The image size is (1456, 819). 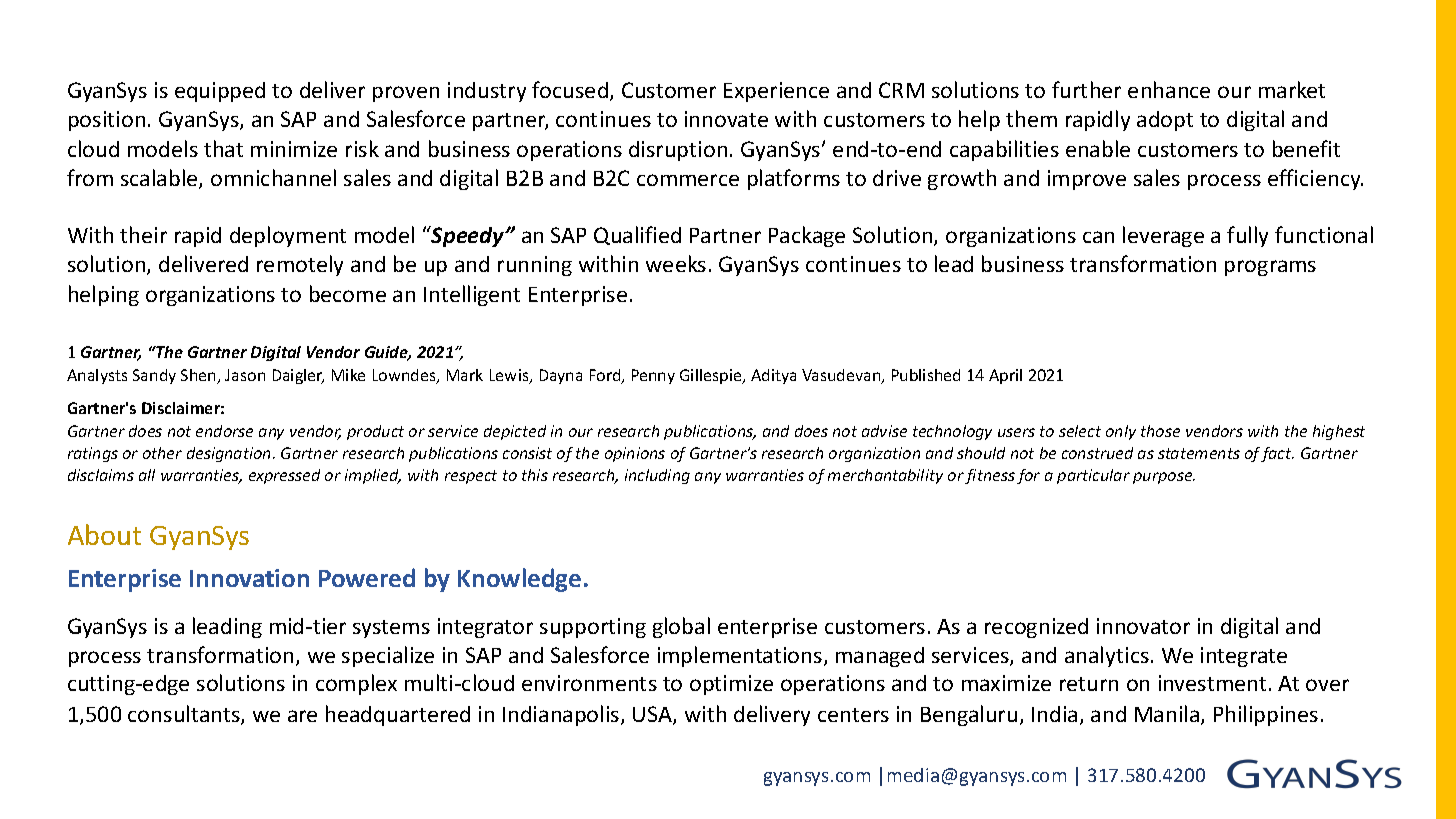 What do you see at coordinates (1160, 431) in the page?
I see `those` at bounding box center [1160, 431].
